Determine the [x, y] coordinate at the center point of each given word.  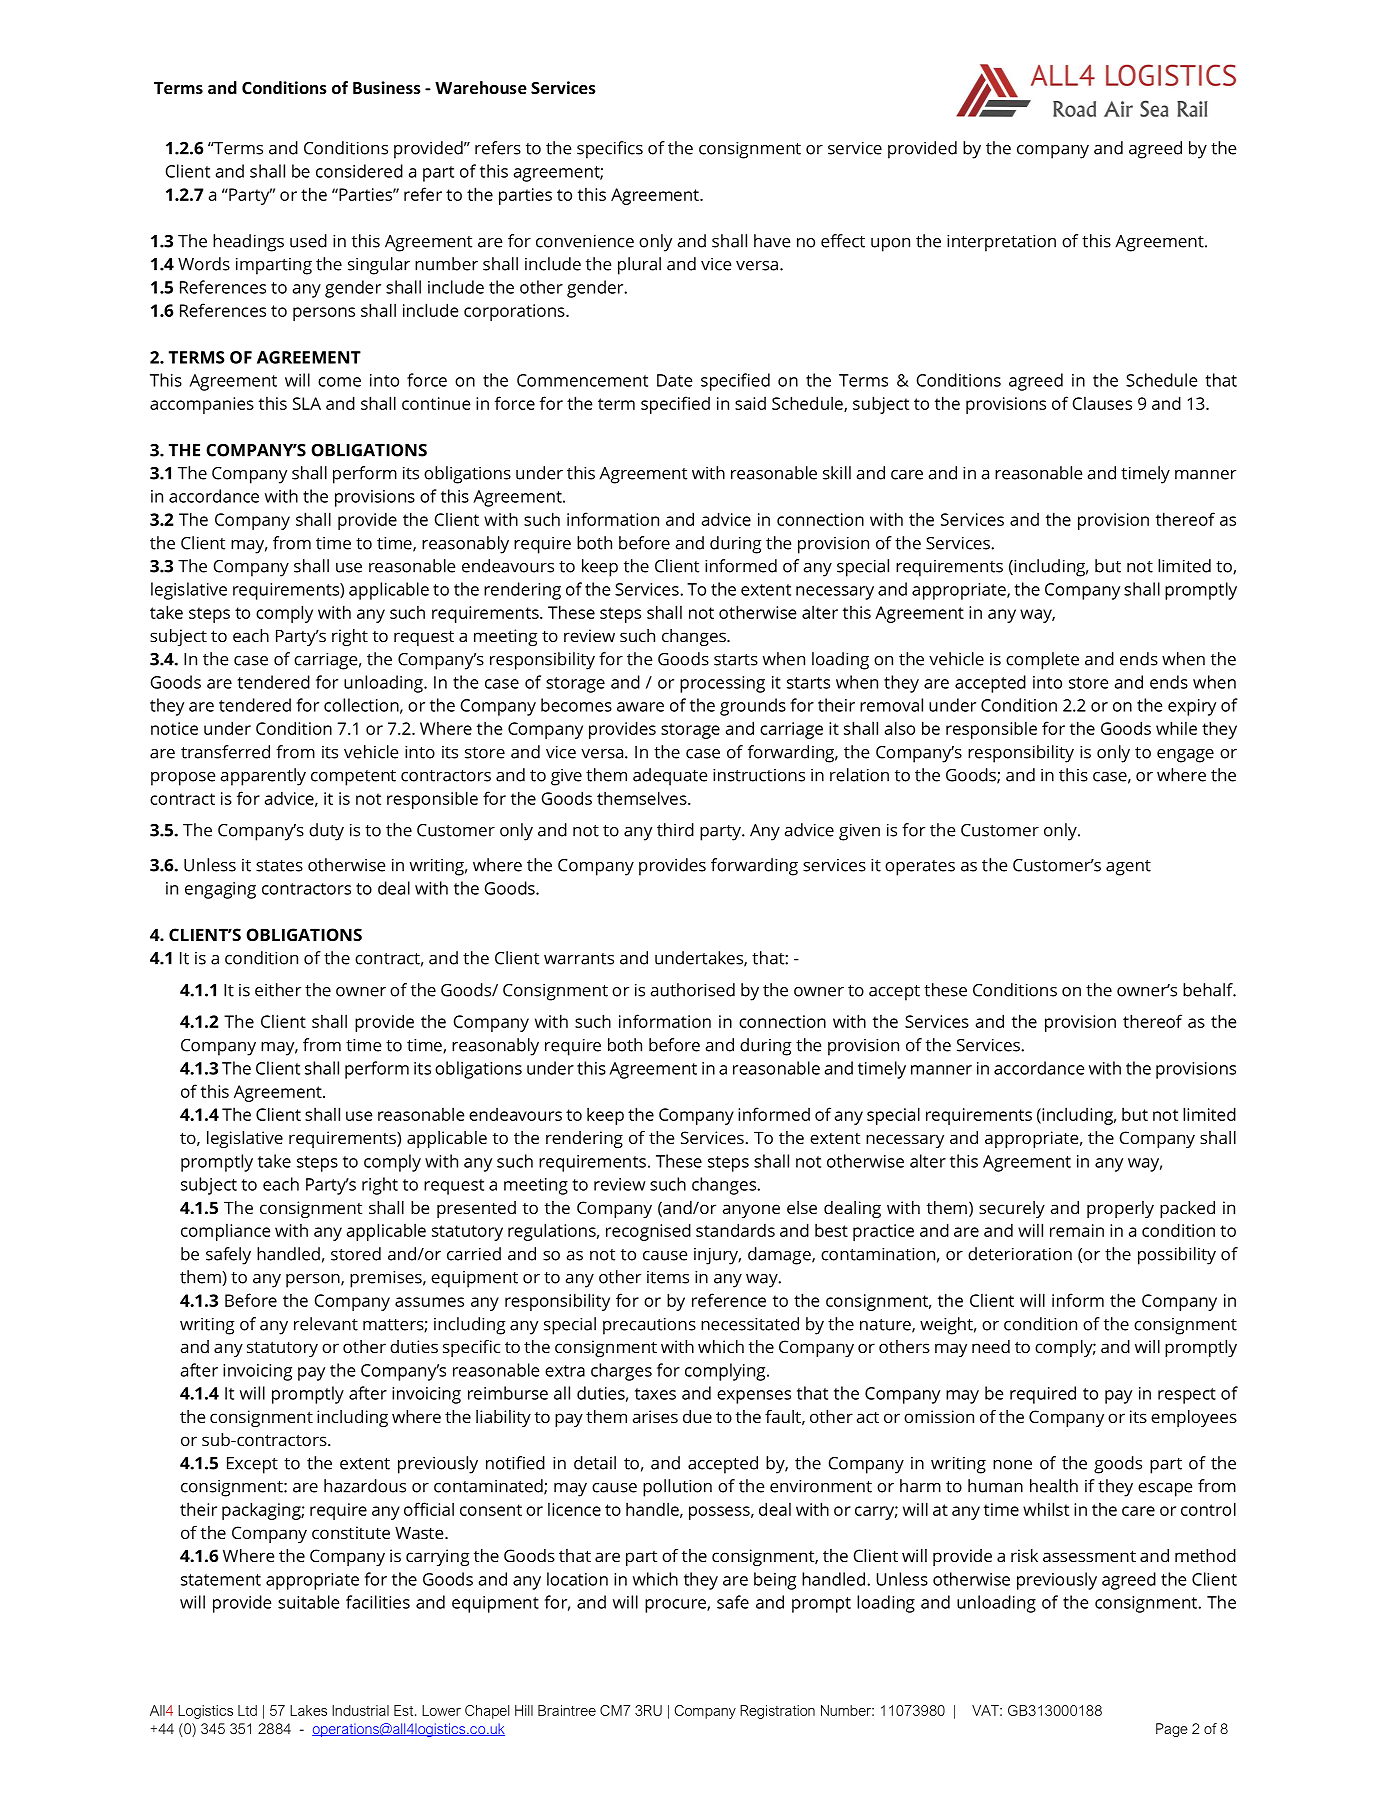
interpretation [1001, 243]
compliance [225, 1232]
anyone [751, 1211]
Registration [777, 1712]
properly [1120, 1209]
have [772, 241]
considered [359, 171]
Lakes [308, 1710]
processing [722, 684]
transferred [225, 752]
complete [1042, 661]
